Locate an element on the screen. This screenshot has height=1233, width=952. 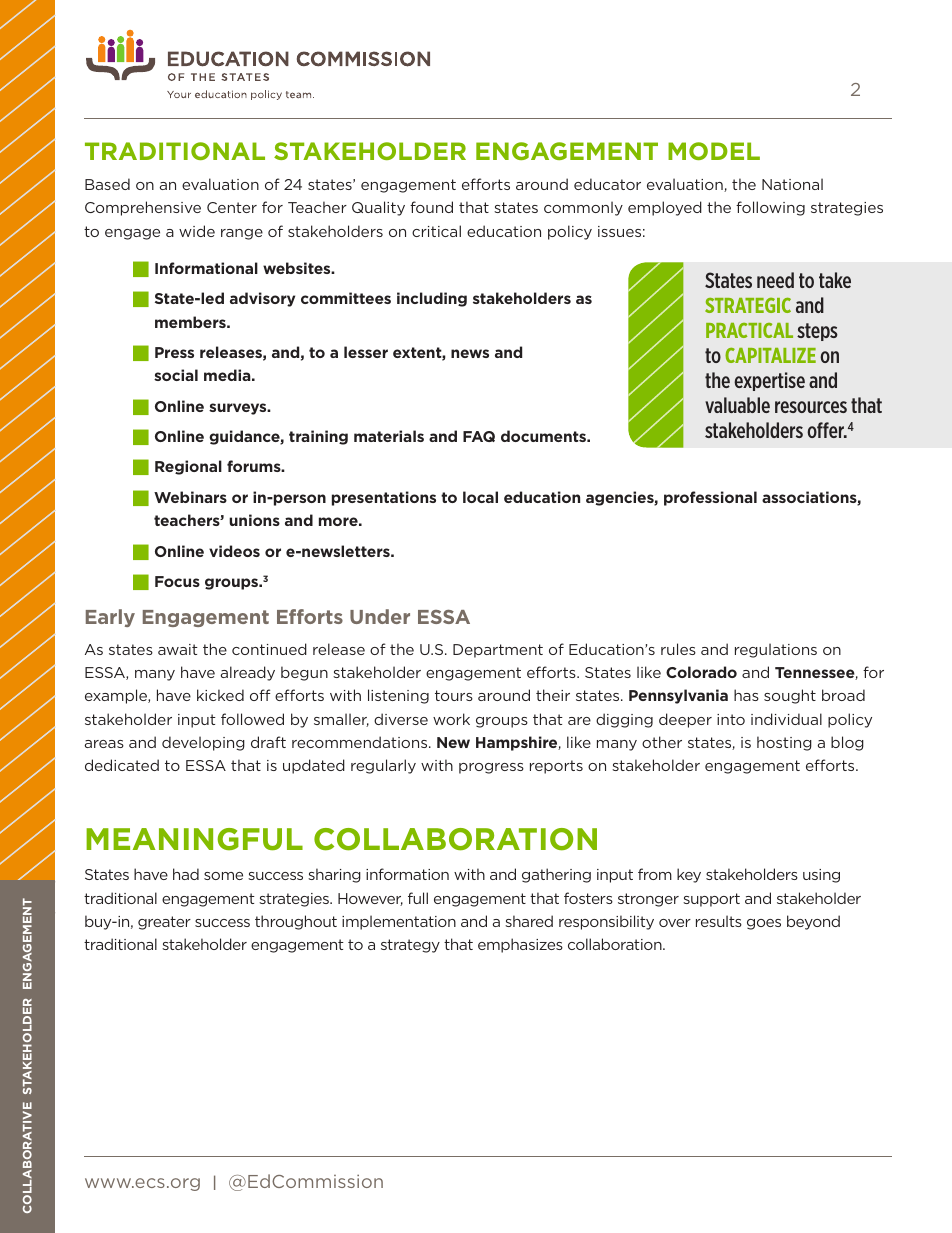
shared is located at coordinates (529, 921).
